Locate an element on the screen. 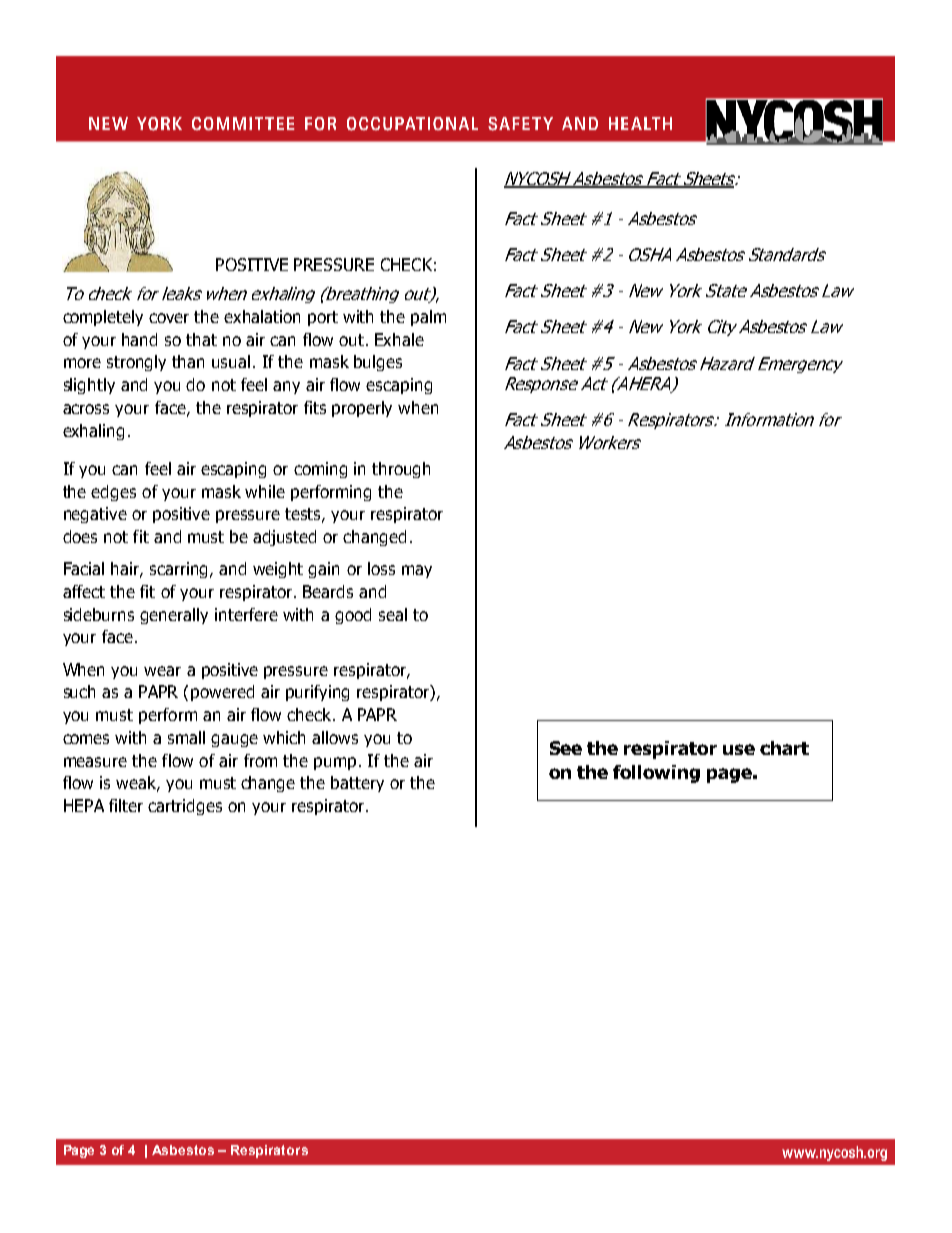 This screenshot has height=1233, width=952. may is located at coordinates (417, 571).
